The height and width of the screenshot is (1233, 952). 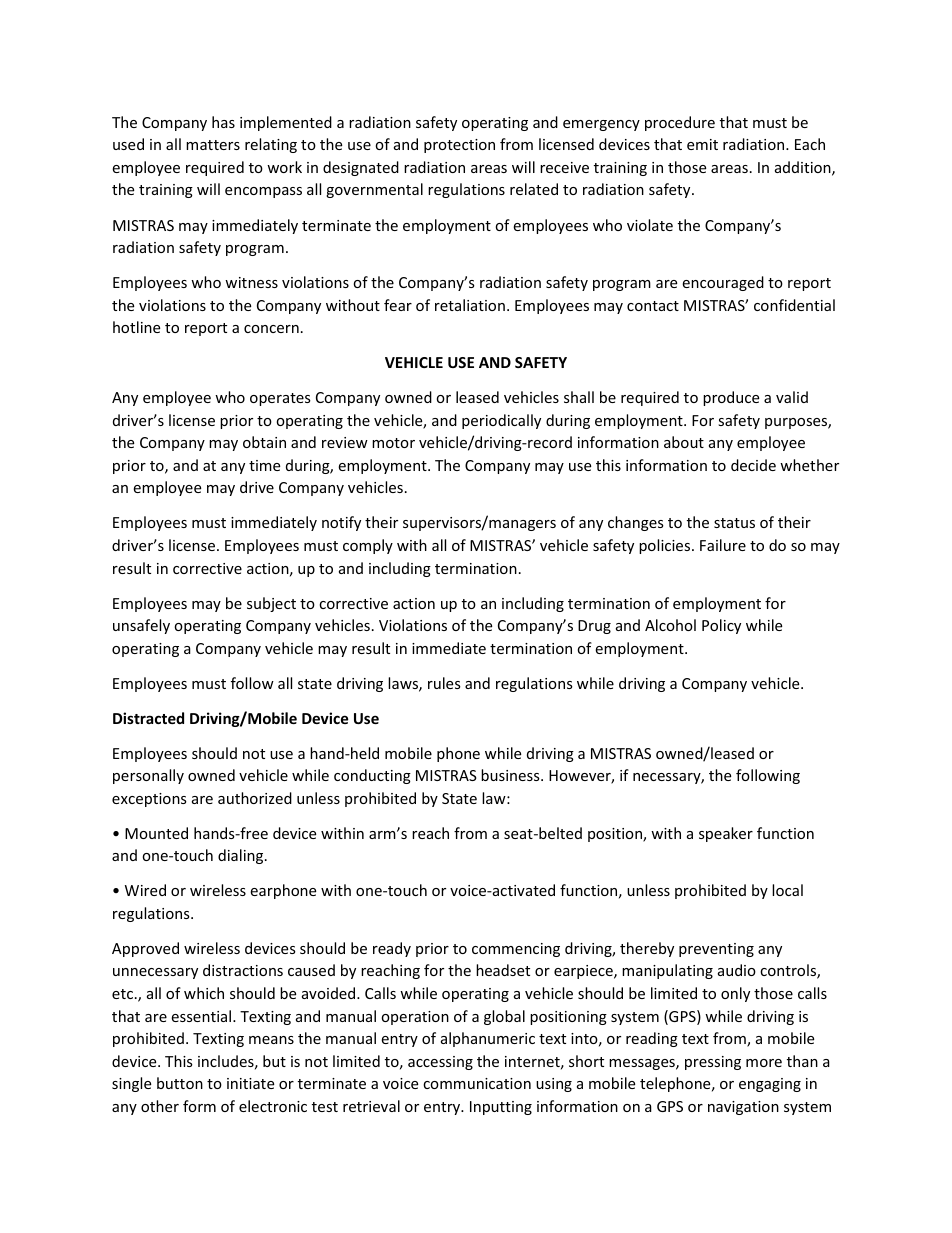 What do you see at coordinates (250, 1083) in the screenshot?
I see `initiate` at bounding box center [250, 1083].
